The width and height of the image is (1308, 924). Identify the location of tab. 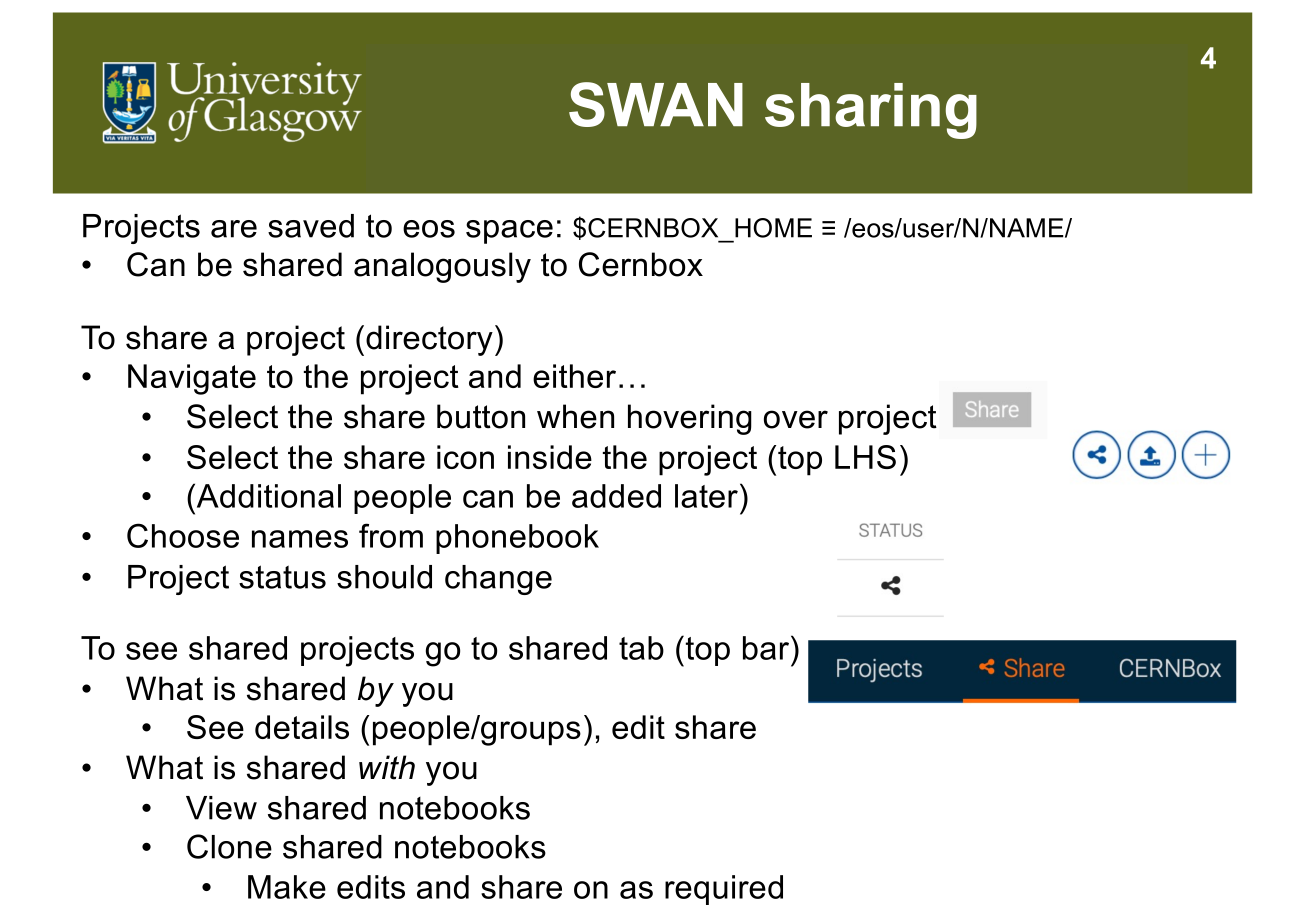
(641, 648).
